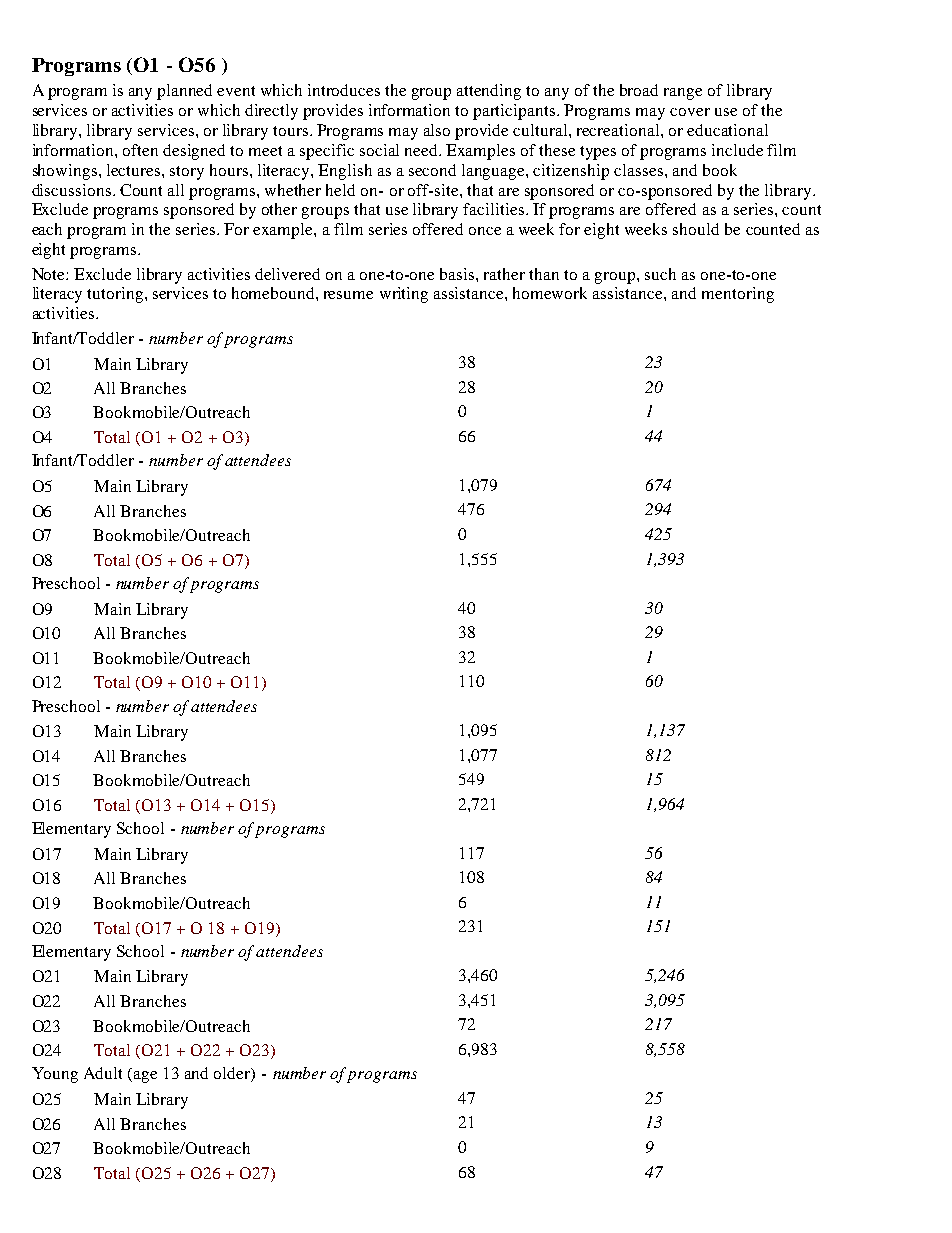 The width and height of the screenshot is (952, 1233). Describe the element at coordinates (404, 295) in the screenshot. I see `writing` at that location.
